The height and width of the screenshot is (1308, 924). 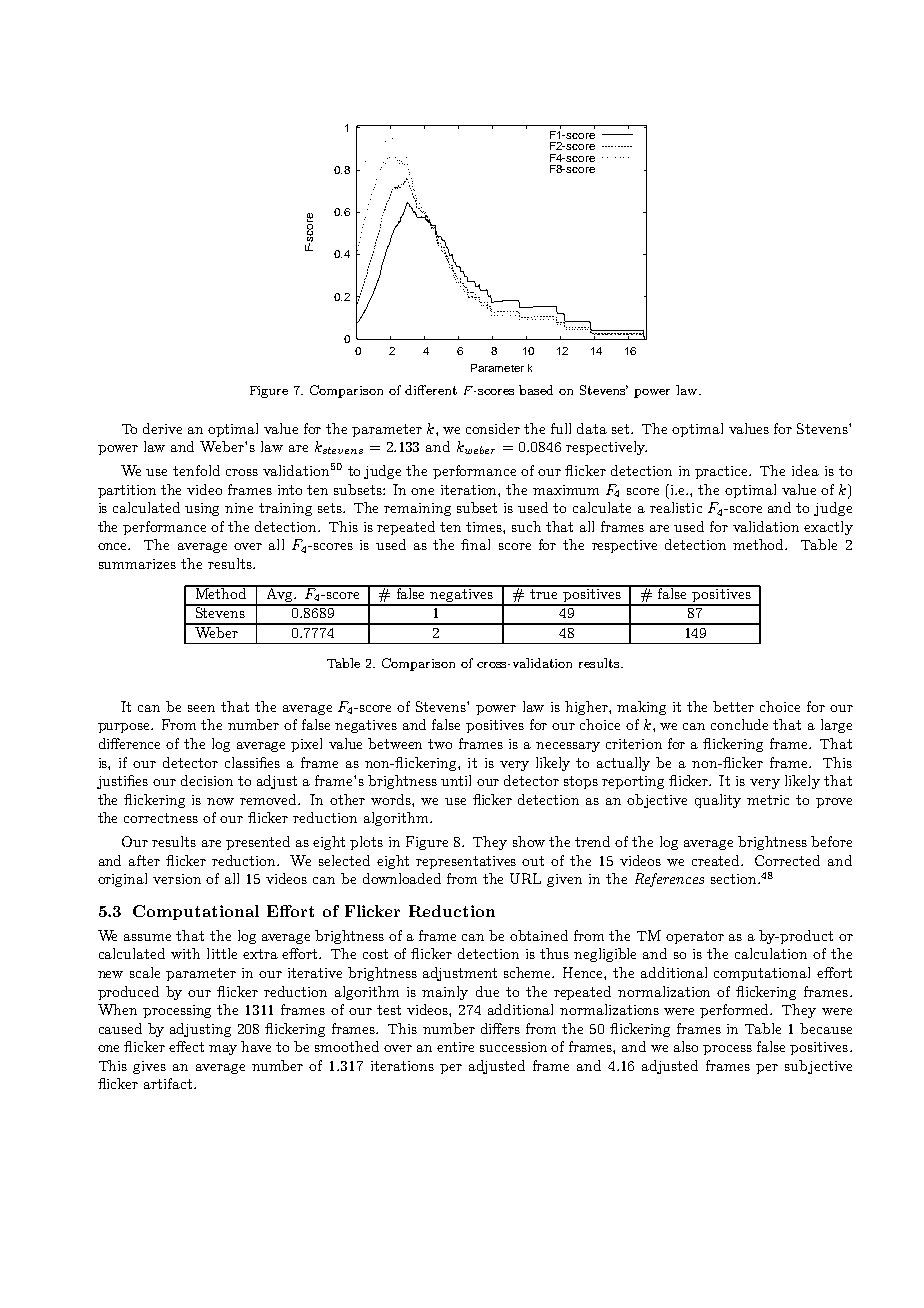 I want to click on better, so click(x=733, y=706).
